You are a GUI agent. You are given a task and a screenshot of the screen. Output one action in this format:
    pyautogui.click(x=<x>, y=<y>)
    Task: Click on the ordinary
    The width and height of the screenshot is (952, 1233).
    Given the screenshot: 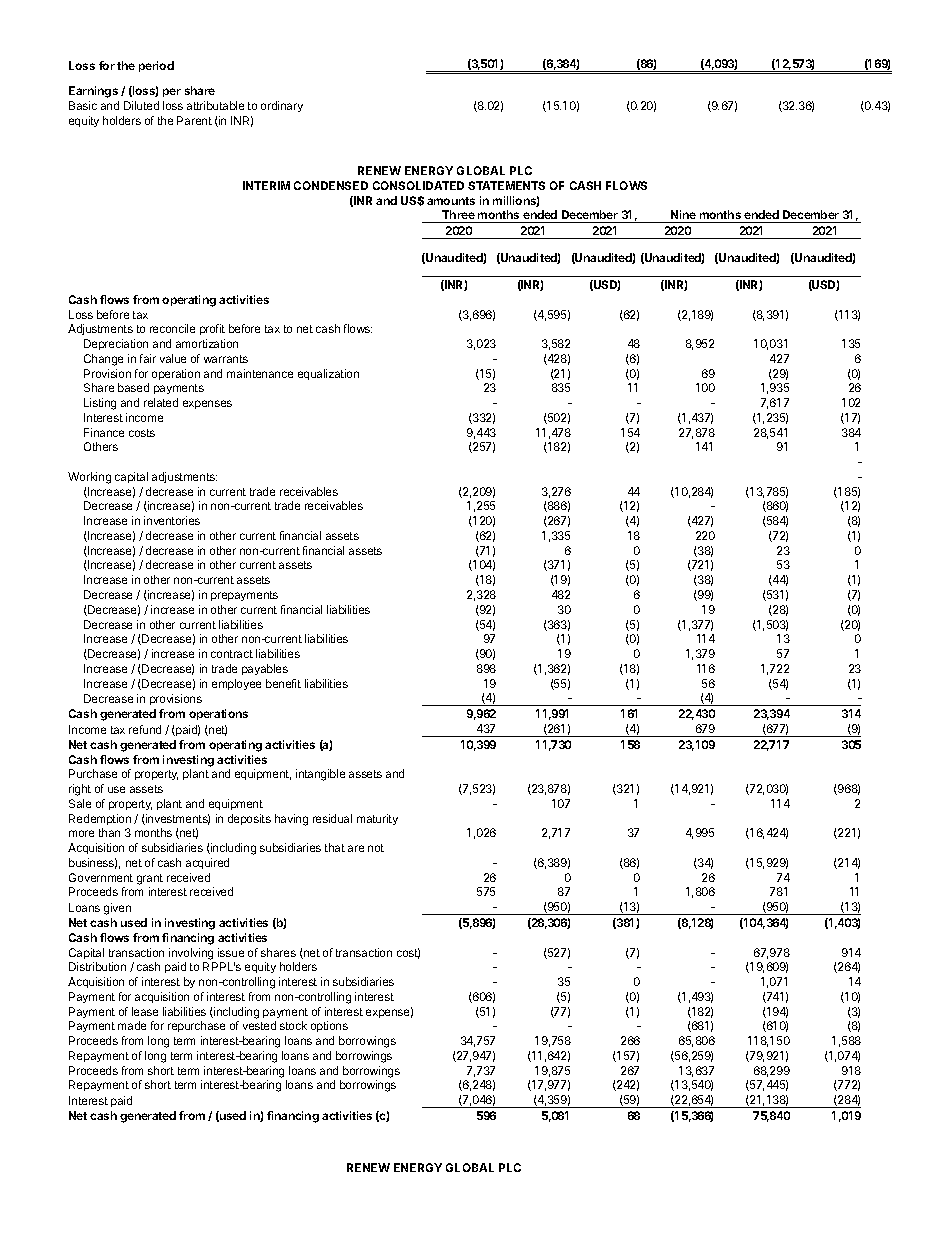 What is the action you would take?
    pyautogui.click(x=282, y=106)
